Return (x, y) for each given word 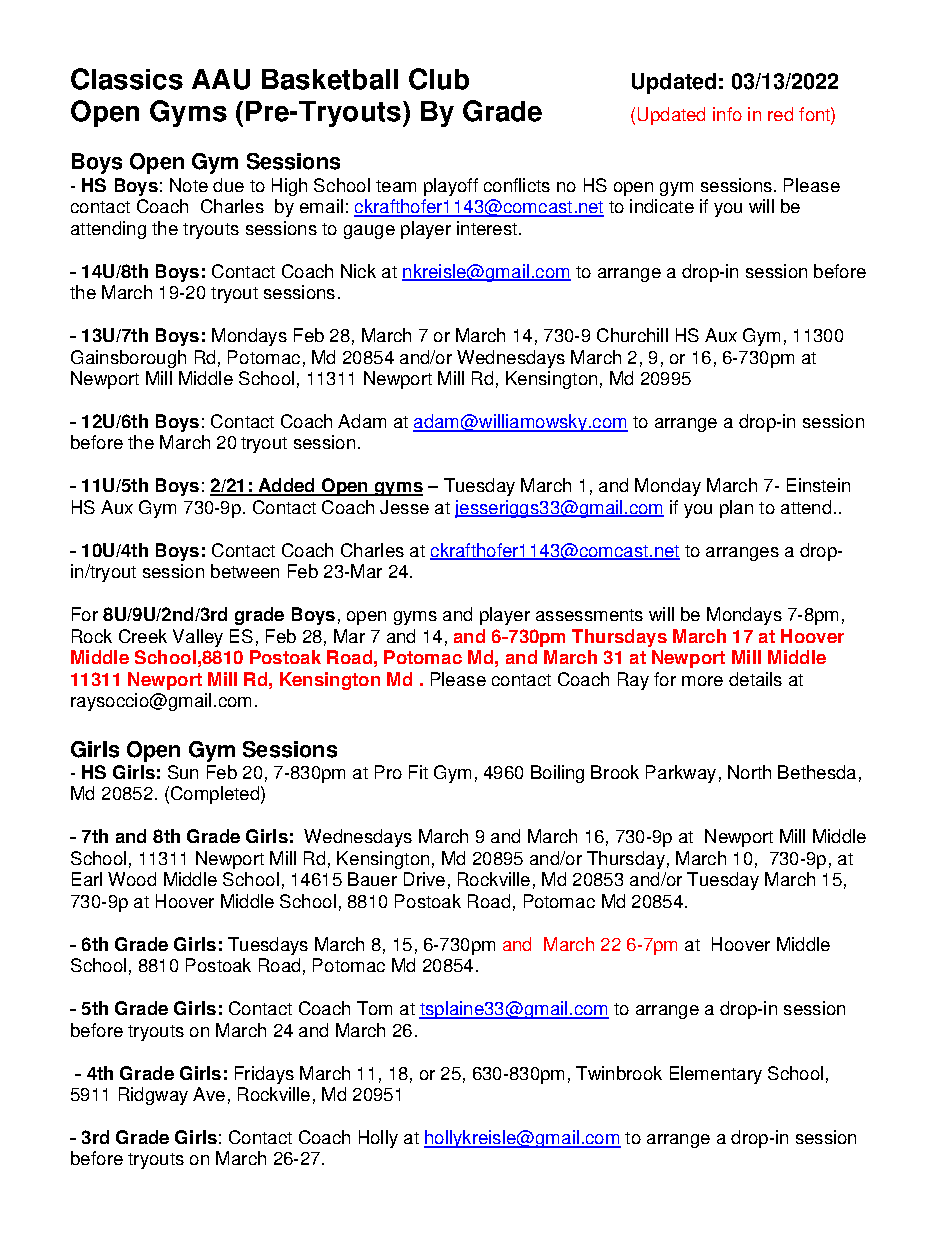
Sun (183, 772)
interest (487, 228)
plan (736, 509)
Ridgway (153, 1096)
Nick (358, 271)
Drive (424, 879)
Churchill (632, 335)
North (749, 772)
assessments (589, 615)
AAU (221, 79)
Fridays (264, 1075)
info (727, 114)
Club (439, 79)
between (245, 571)
